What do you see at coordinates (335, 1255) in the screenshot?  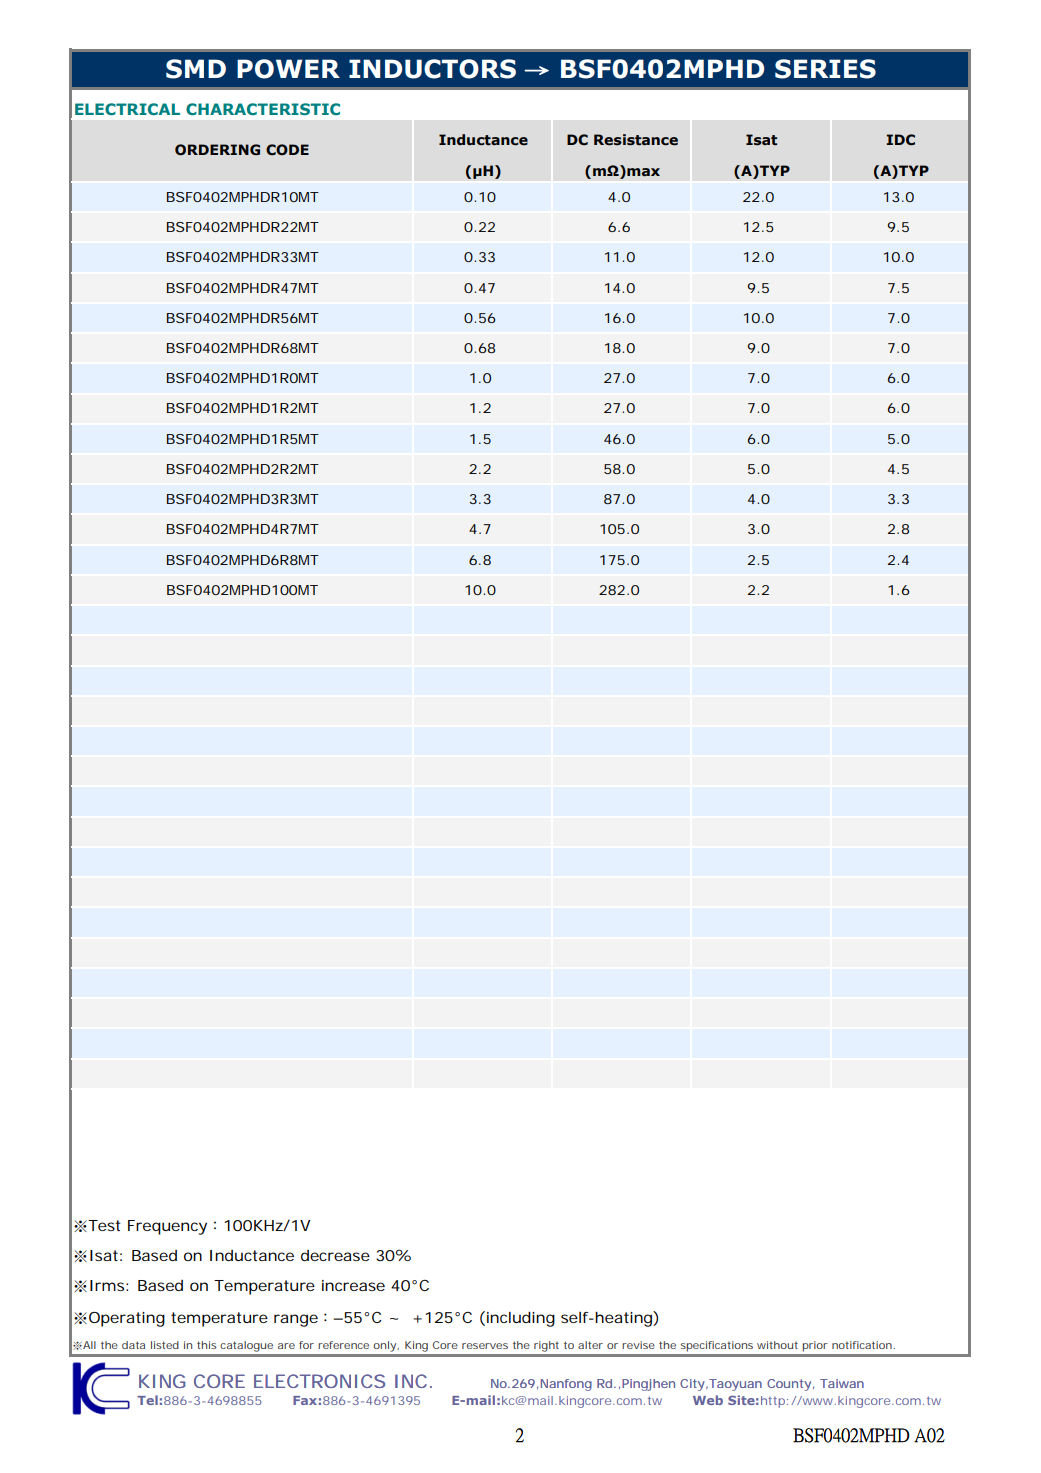 I see `decrease` at bounding box center [335, 1255].
